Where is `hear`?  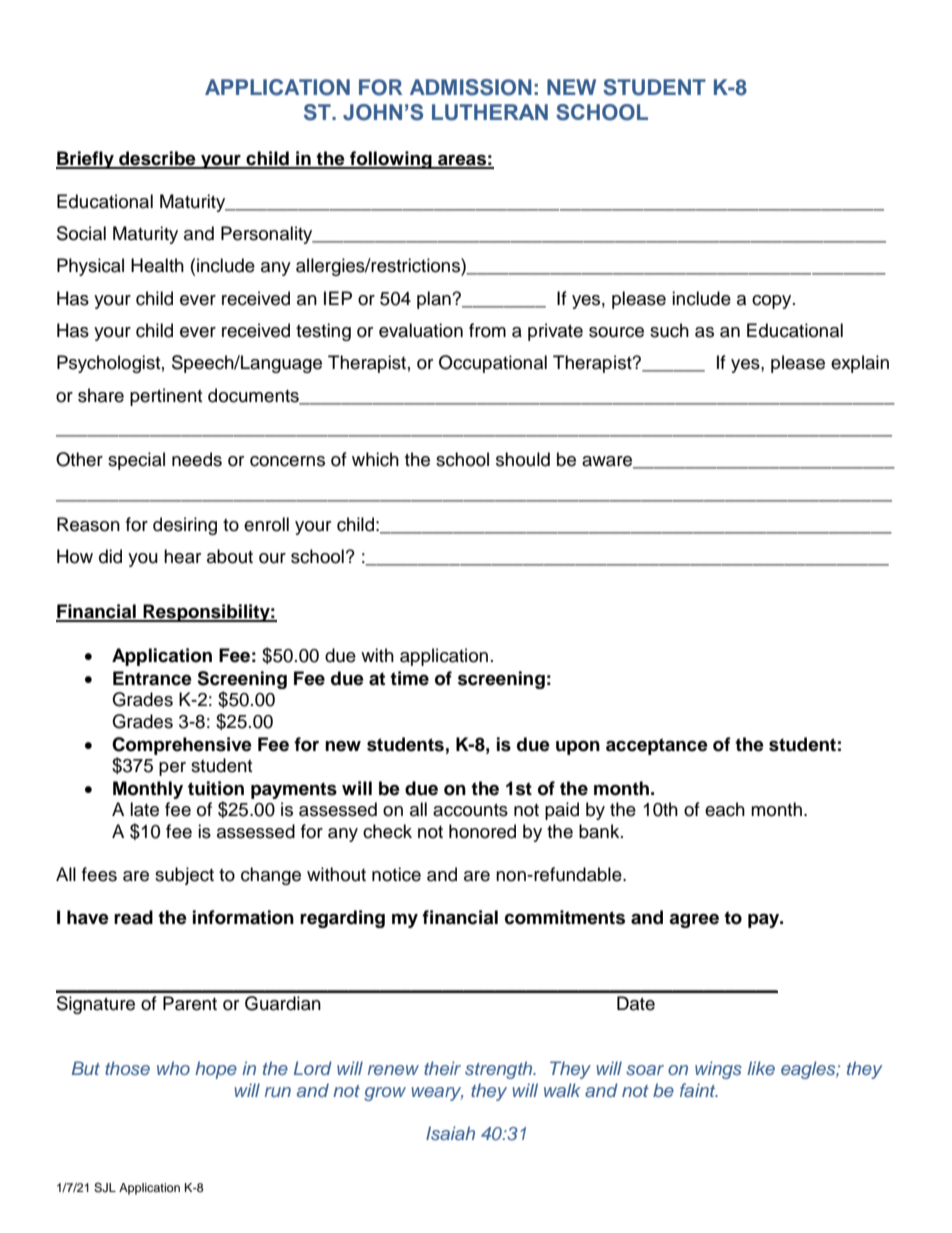
hear is located at coordinates (182, 556).
